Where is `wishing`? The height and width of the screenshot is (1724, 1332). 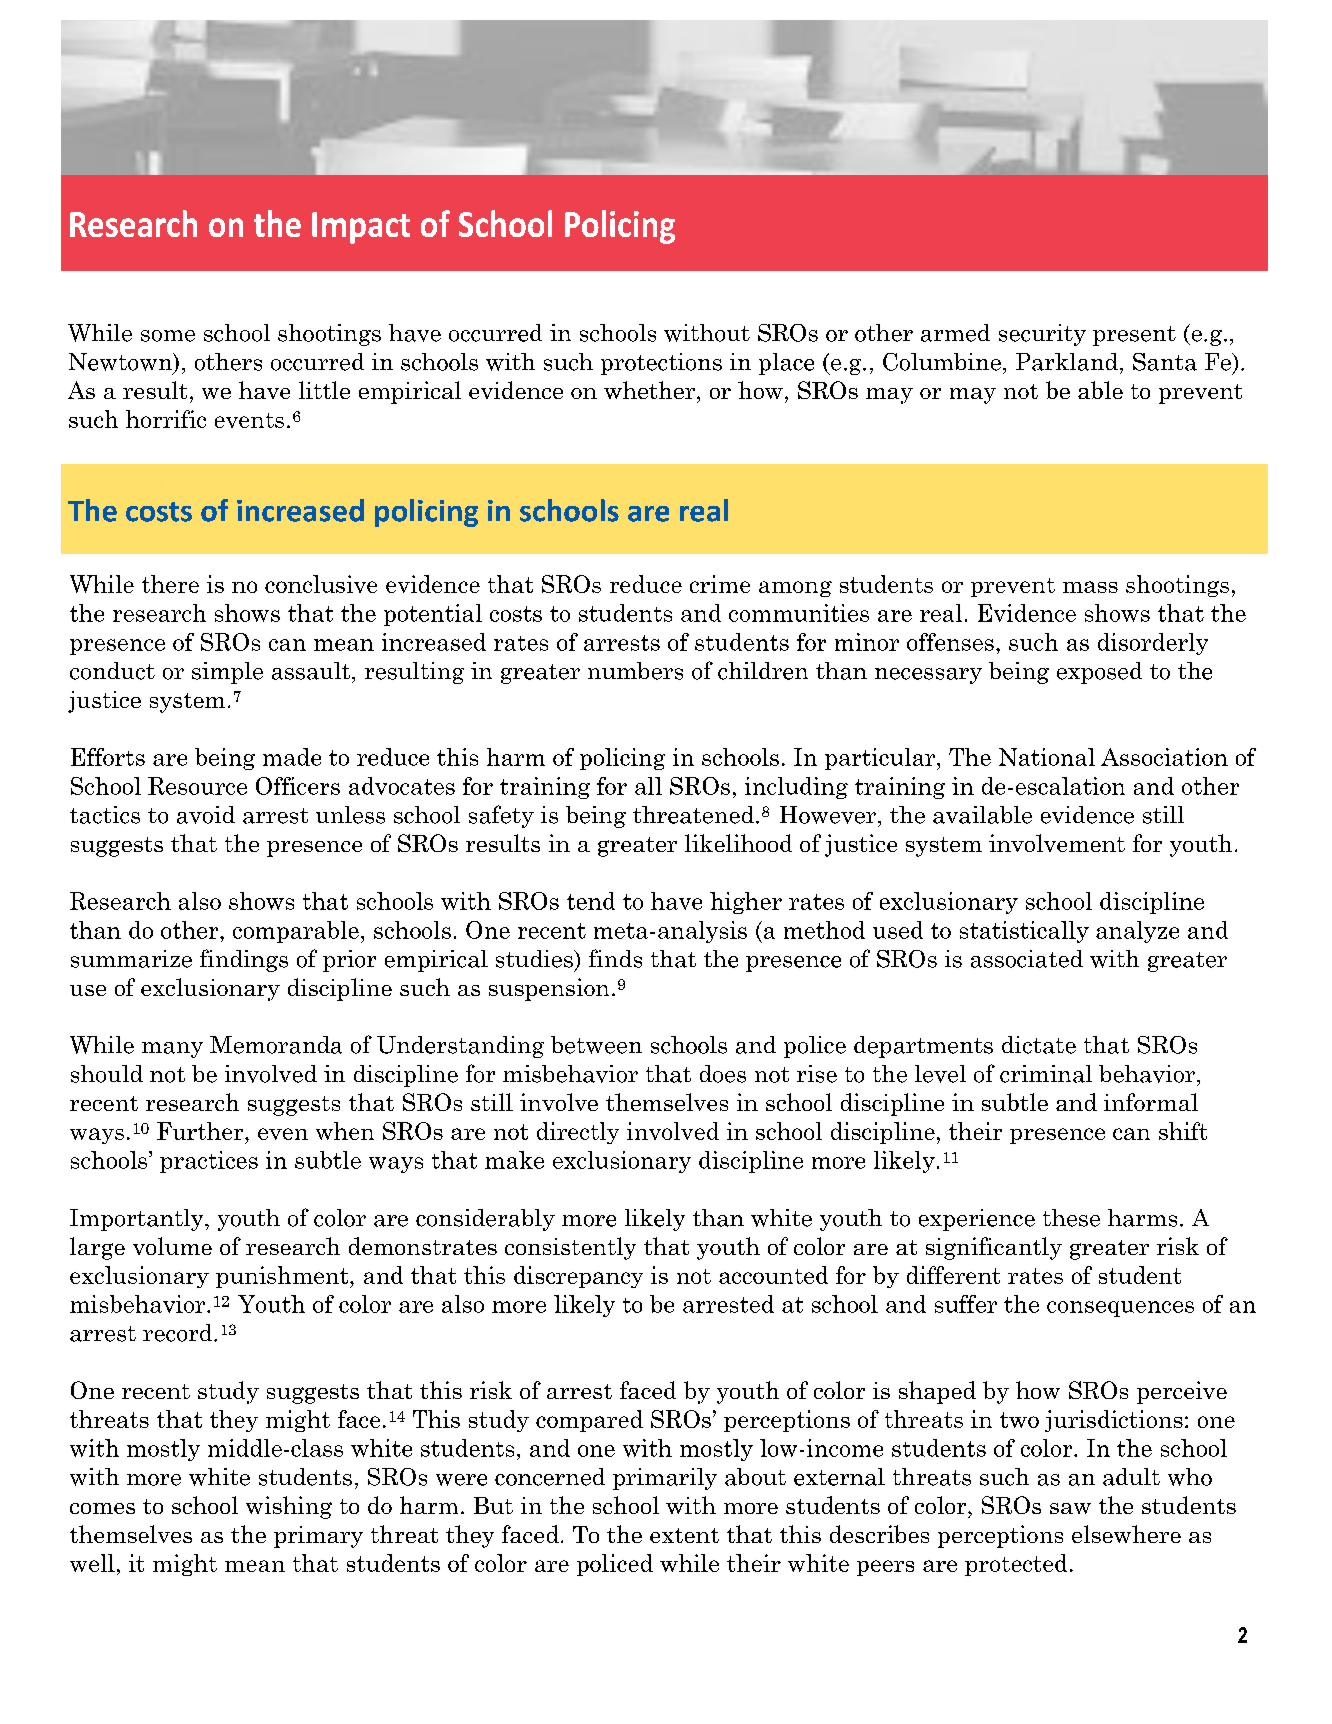
wishing is located at coordinates (289, 1507).
